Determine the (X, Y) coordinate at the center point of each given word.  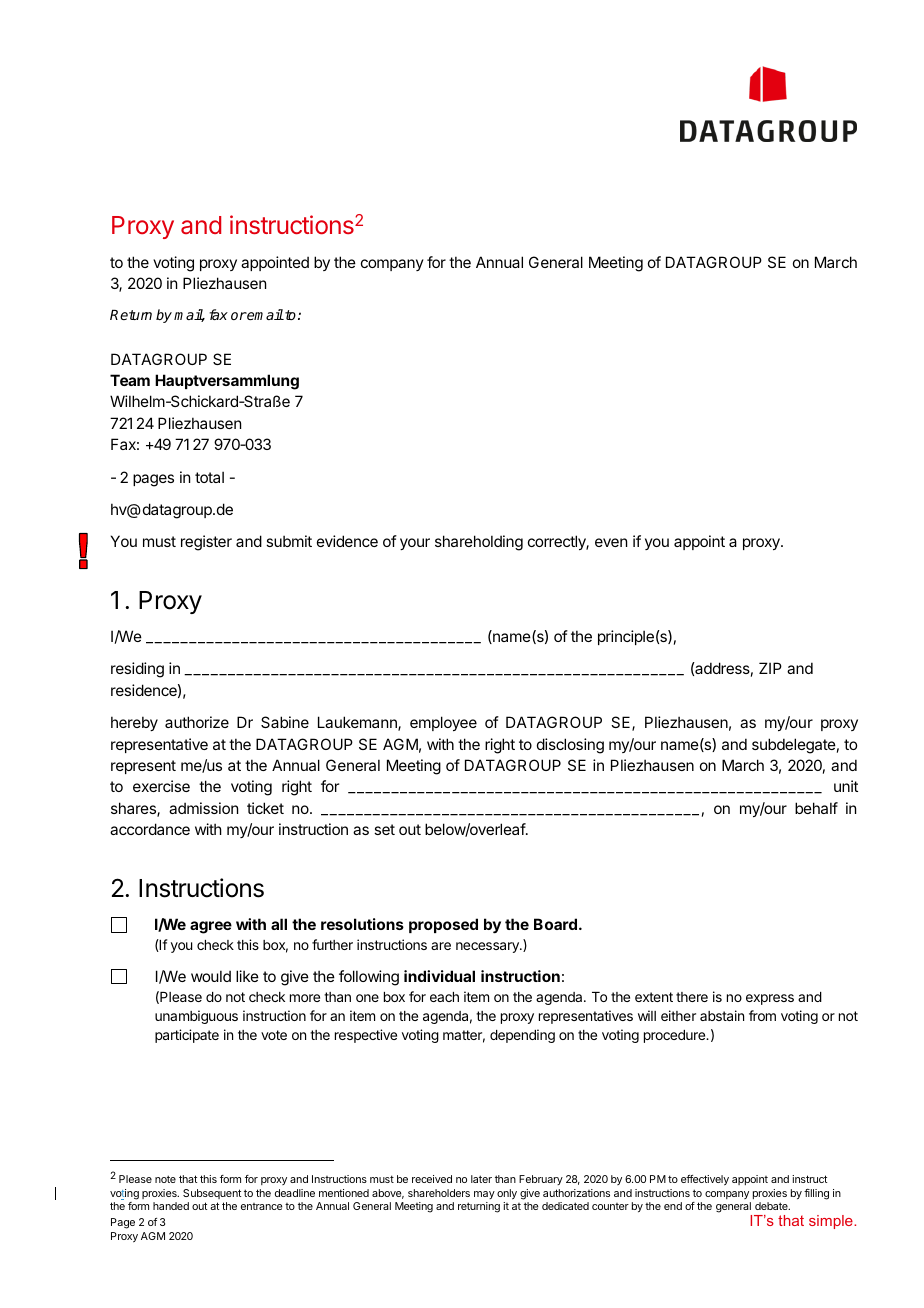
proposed (443, 925)
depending (522, 1036)
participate (187, 1036)
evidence (347, 541)
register (206, 543)
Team (130, 380)
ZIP (770, 668)
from (762, 1015)
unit (846, 786)
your (415, 544)
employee (443, 723)
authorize (197, 722)
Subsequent (212, 1194)
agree (211, 927)
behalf (816, 808)
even (611, 542)
